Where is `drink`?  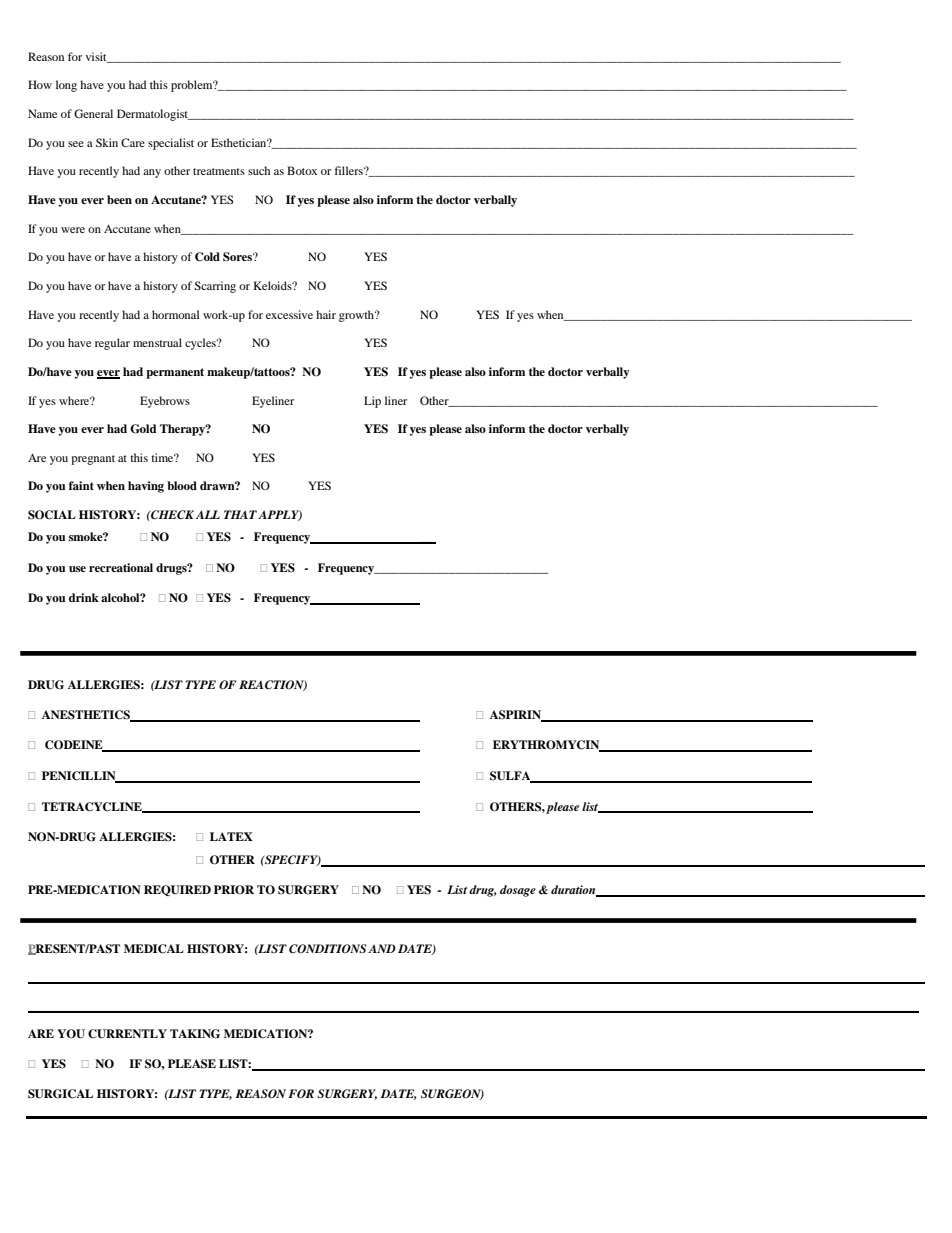
drink is located at coordinates (84, 597).
